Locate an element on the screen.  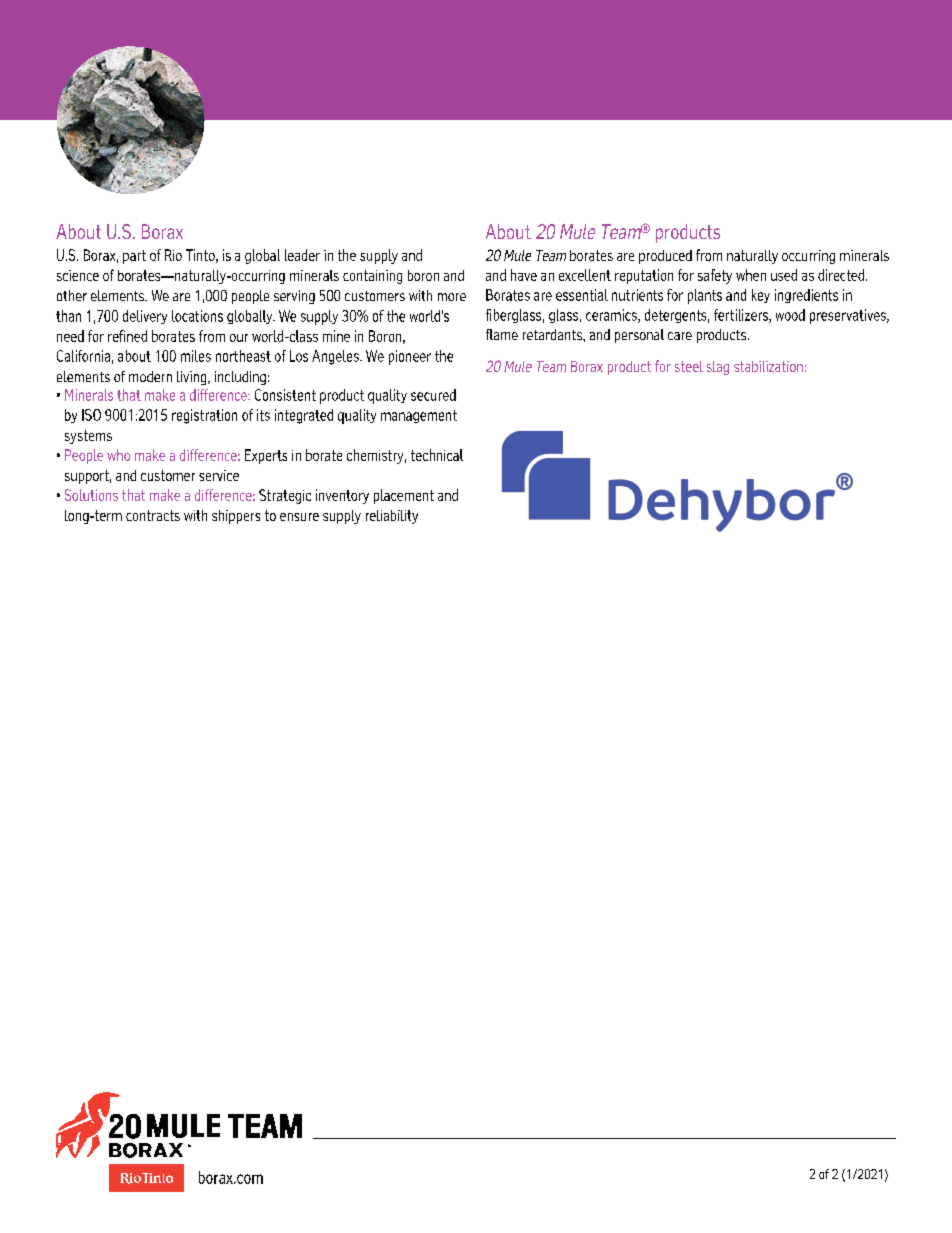
registration is located at coordinates (204, 416).
